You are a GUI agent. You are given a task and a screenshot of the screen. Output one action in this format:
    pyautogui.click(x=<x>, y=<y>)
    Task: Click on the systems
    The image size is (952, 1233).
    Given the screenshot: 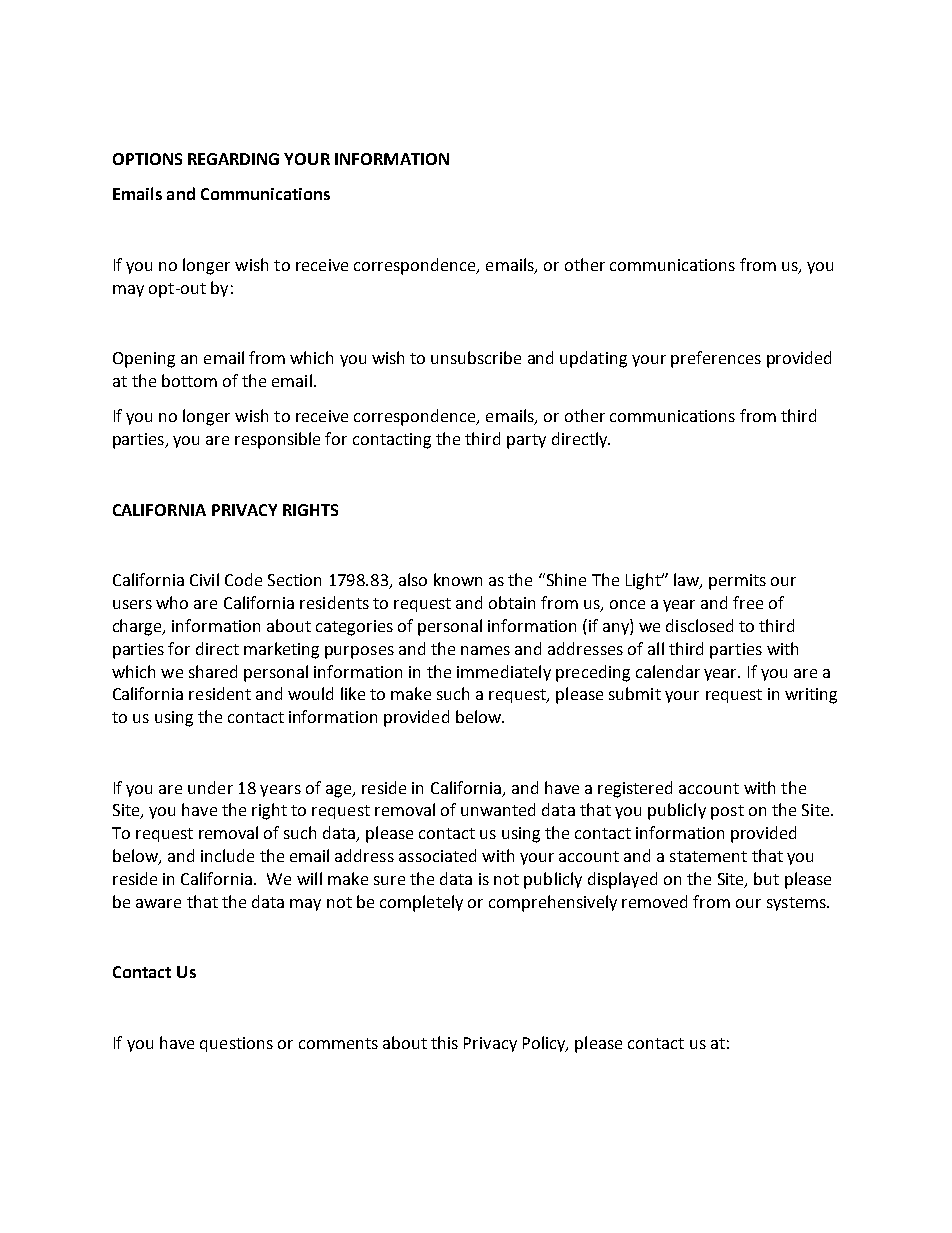 What is the action you would take?
    pyautogui.click(x=797, y=904)
